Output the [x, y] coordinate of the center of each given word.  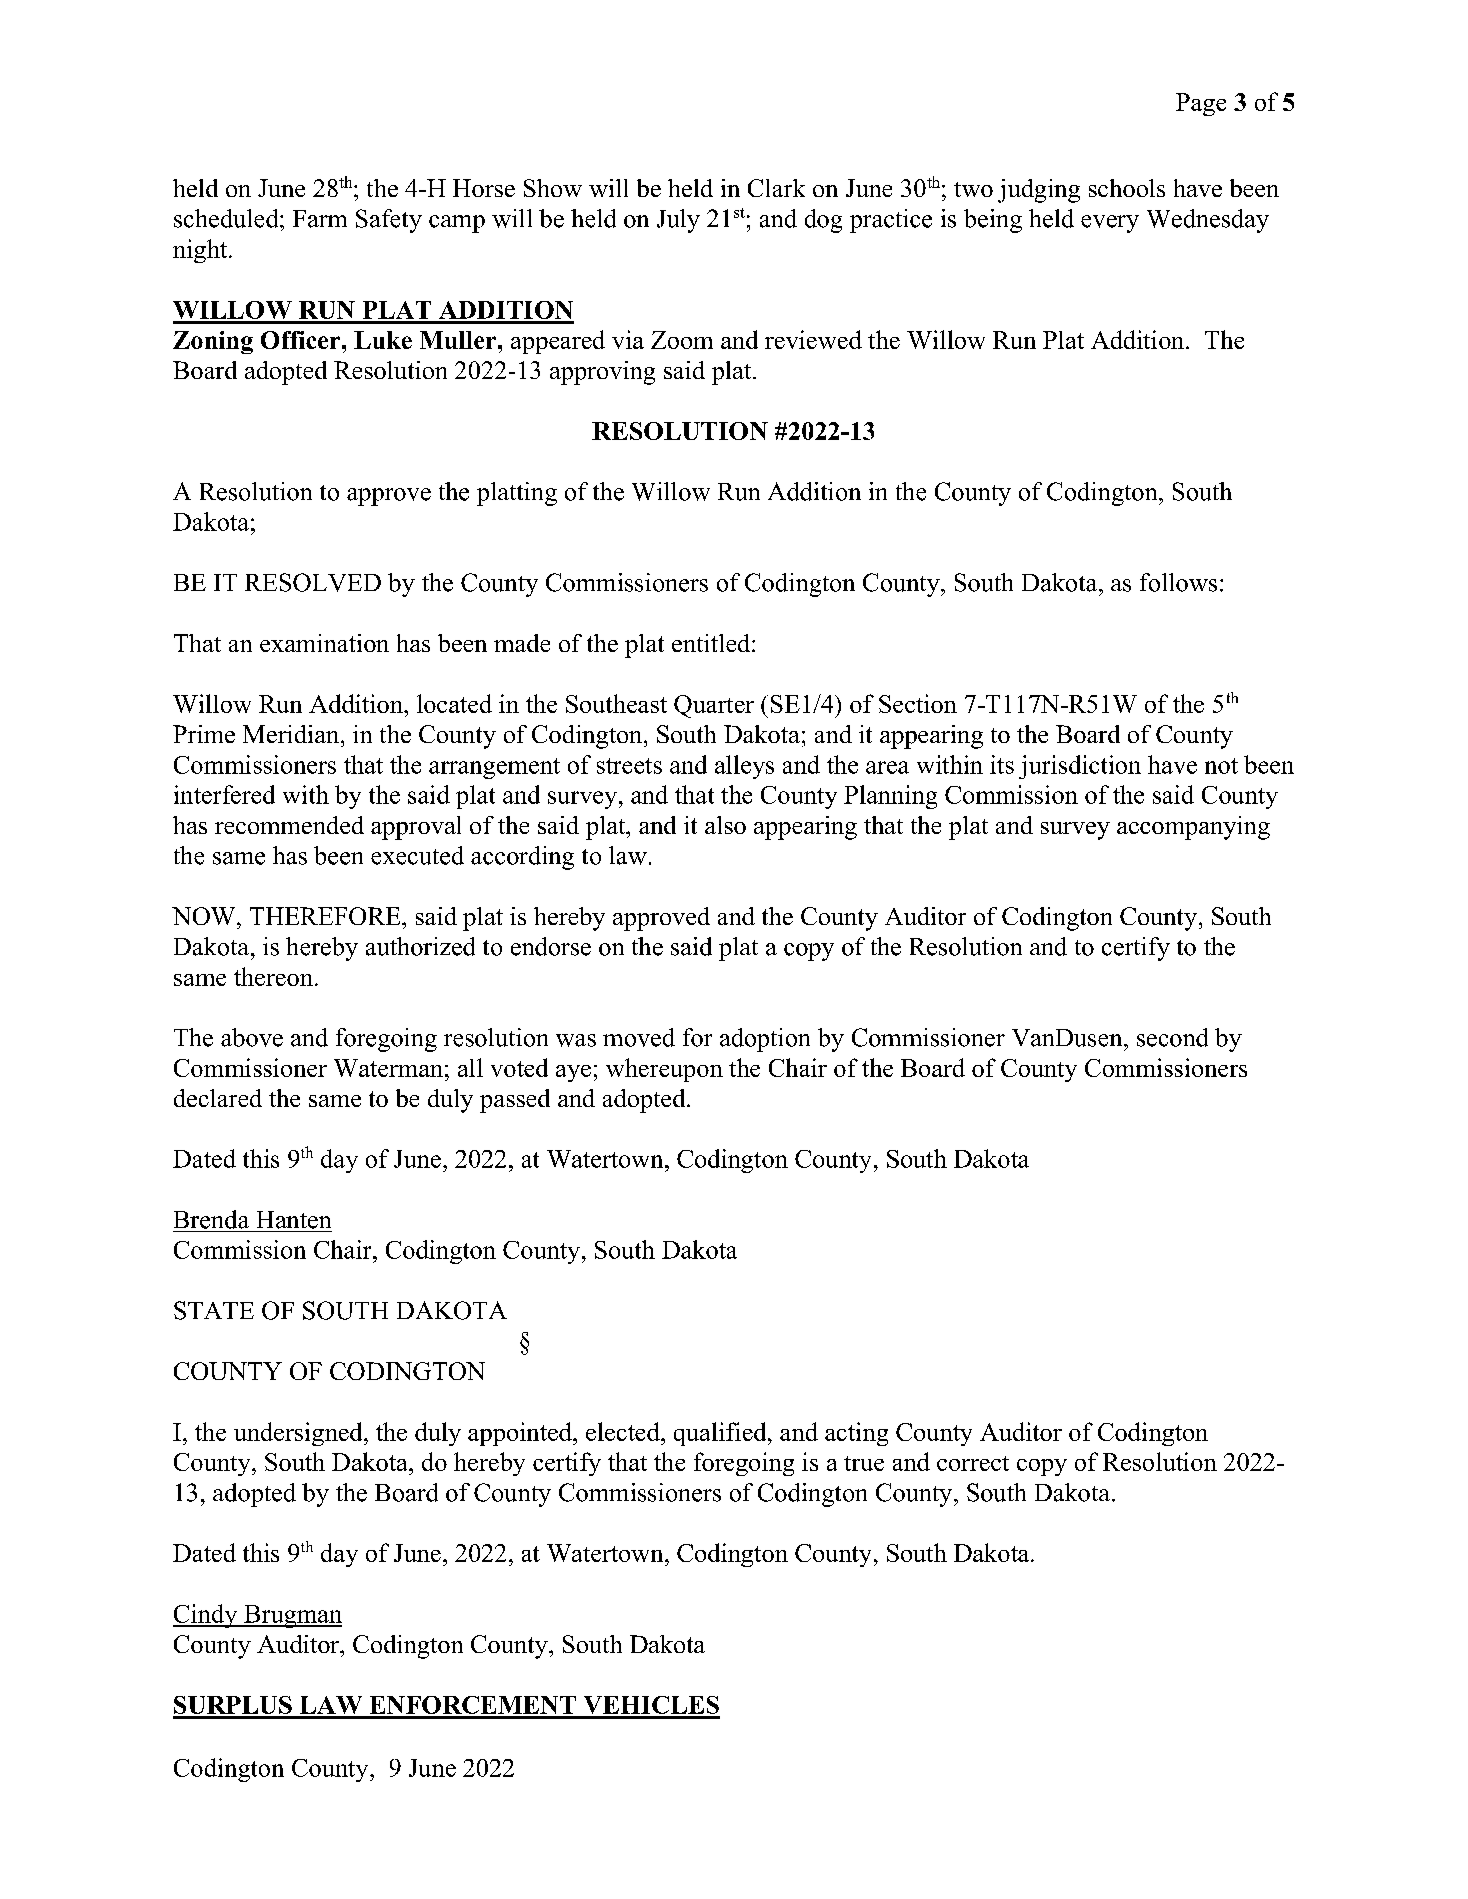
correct [973, 1463]
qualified [721, 1434]
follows [1178, 582]
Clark [776, 188]
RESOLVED [313, 582]
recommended [289, 825]
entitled [712, 643]
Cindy [206, 1616]
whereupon [664, 1070]
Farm [320, 219]
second [1172, 1037]
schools [1127, 188]
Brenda [211, 1219]
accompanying [1193, 828]
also [725, 825]
